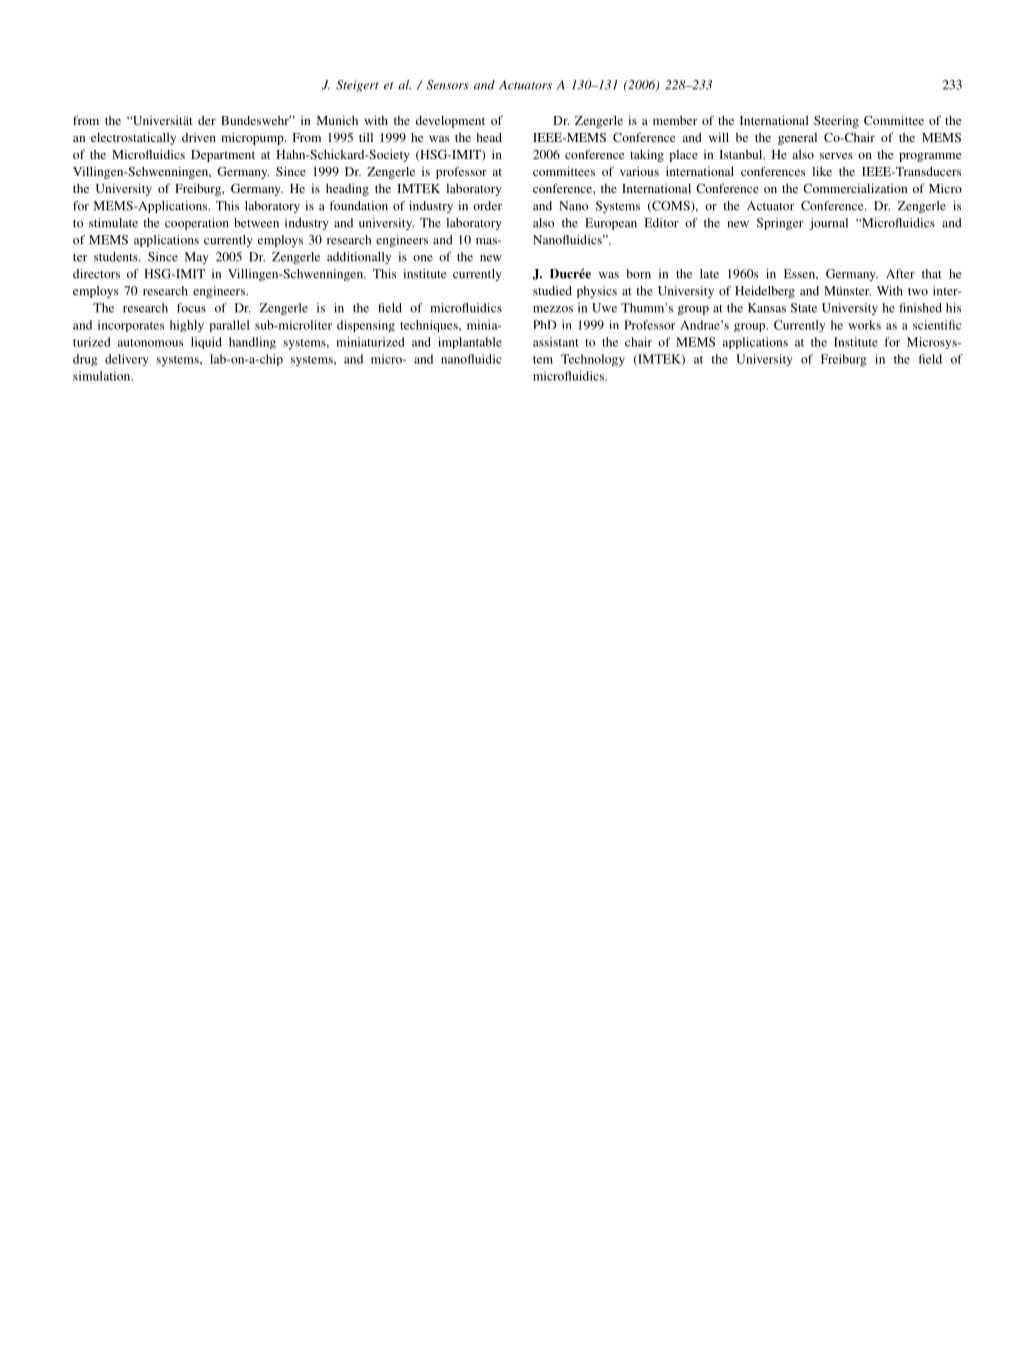 Image resolution: width=1017 pixels, height=1358 pixels. What do you see at coordinates (197, 224) in the page?
I see `cooperation` at bounding box center [197, 224].
